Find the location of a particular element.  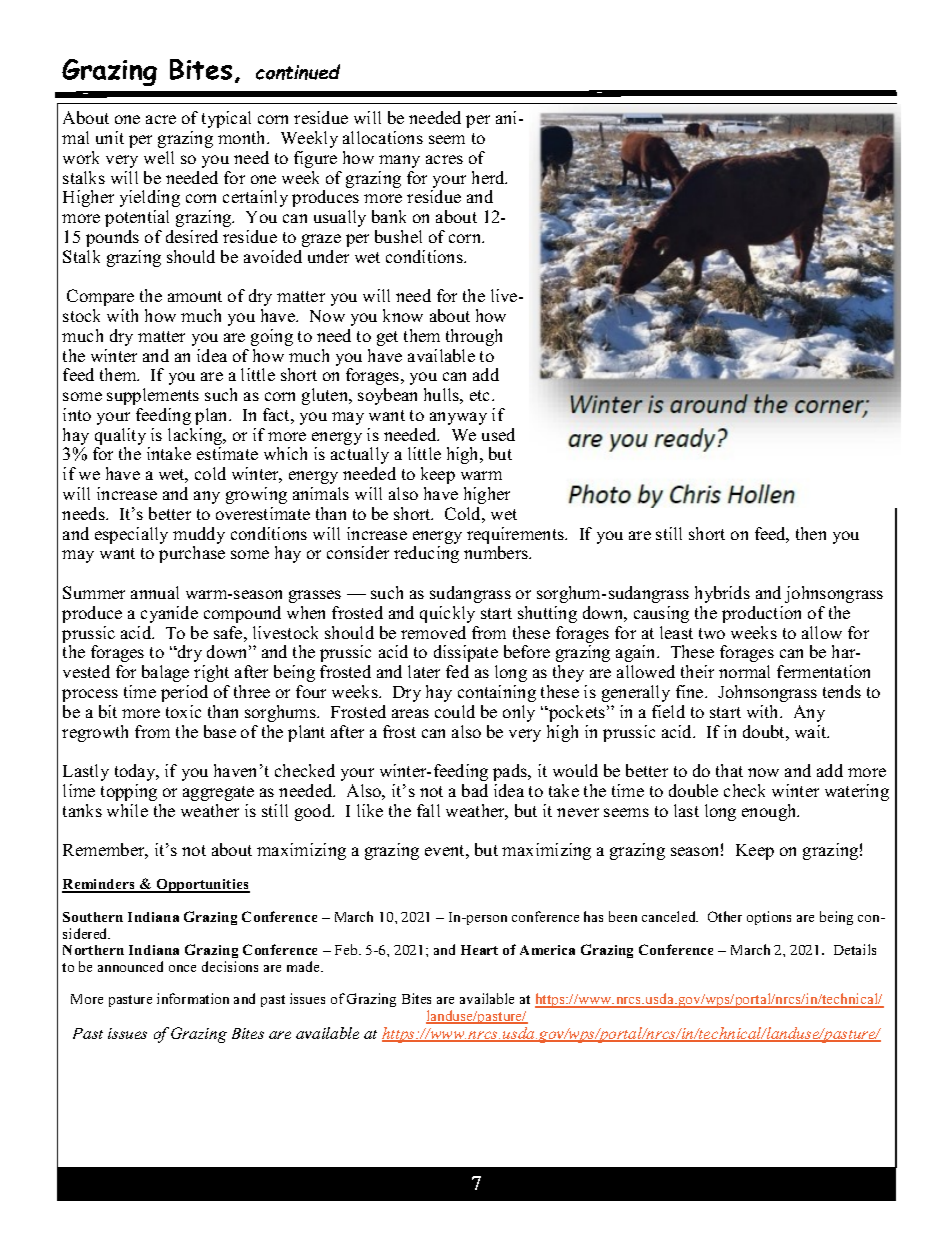

supplements is located at coordinates (153, 396).
